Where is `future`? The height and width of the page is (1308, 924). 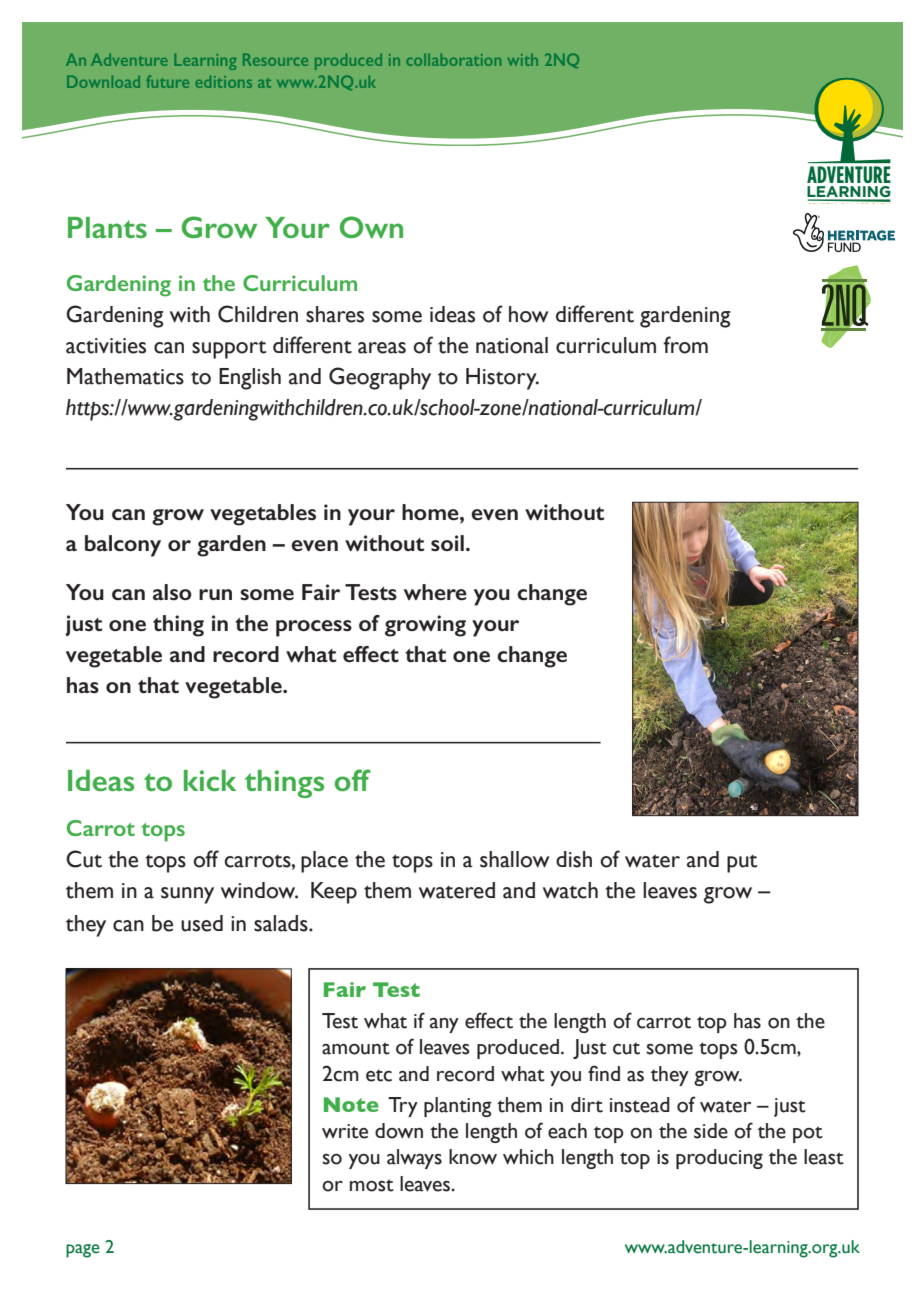
future is located at coordinates (167, 81).
